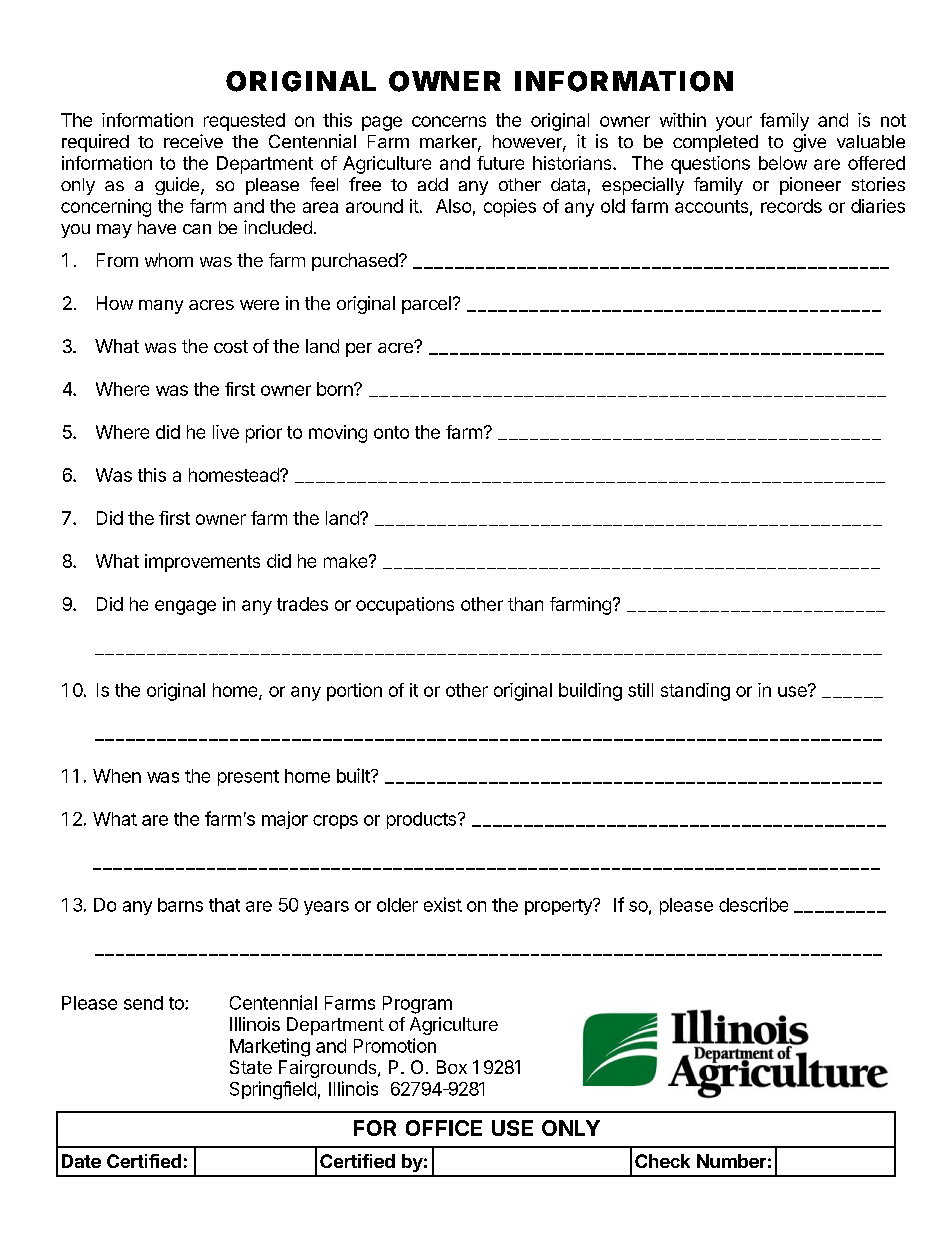 This image has height=1233, width=952. What do you see at coordinates (81, 1161) in the image?
I see `Date` at bounding box center [81, 1161].
